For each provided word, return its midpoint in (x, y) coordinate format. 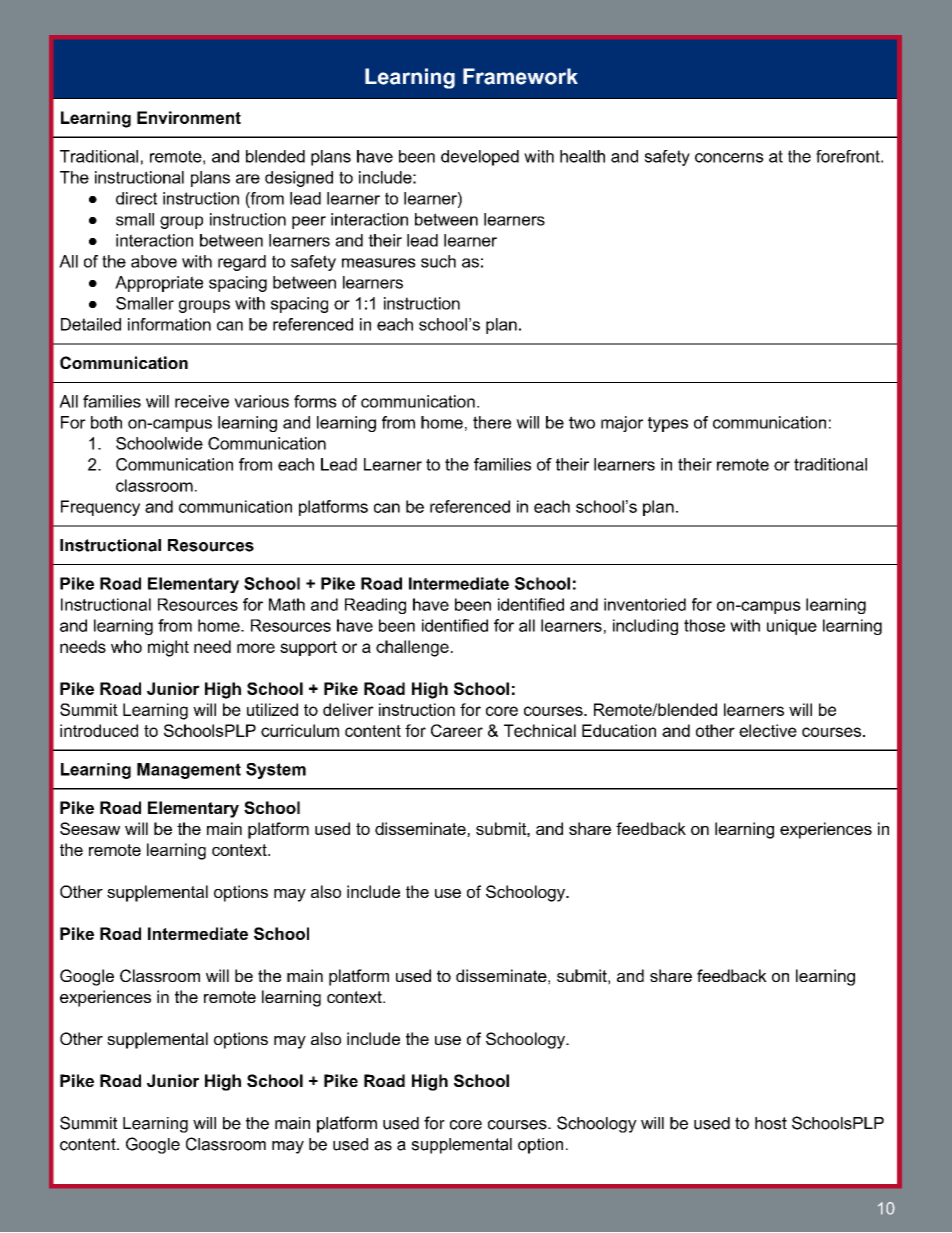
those (704, 625)
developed (480, 158)
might (168, 648)
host (771, 1123)
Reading (375, 606)
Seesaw (90, 828)
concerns (729, 158)
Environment (189, 117)
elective (768, 730)
